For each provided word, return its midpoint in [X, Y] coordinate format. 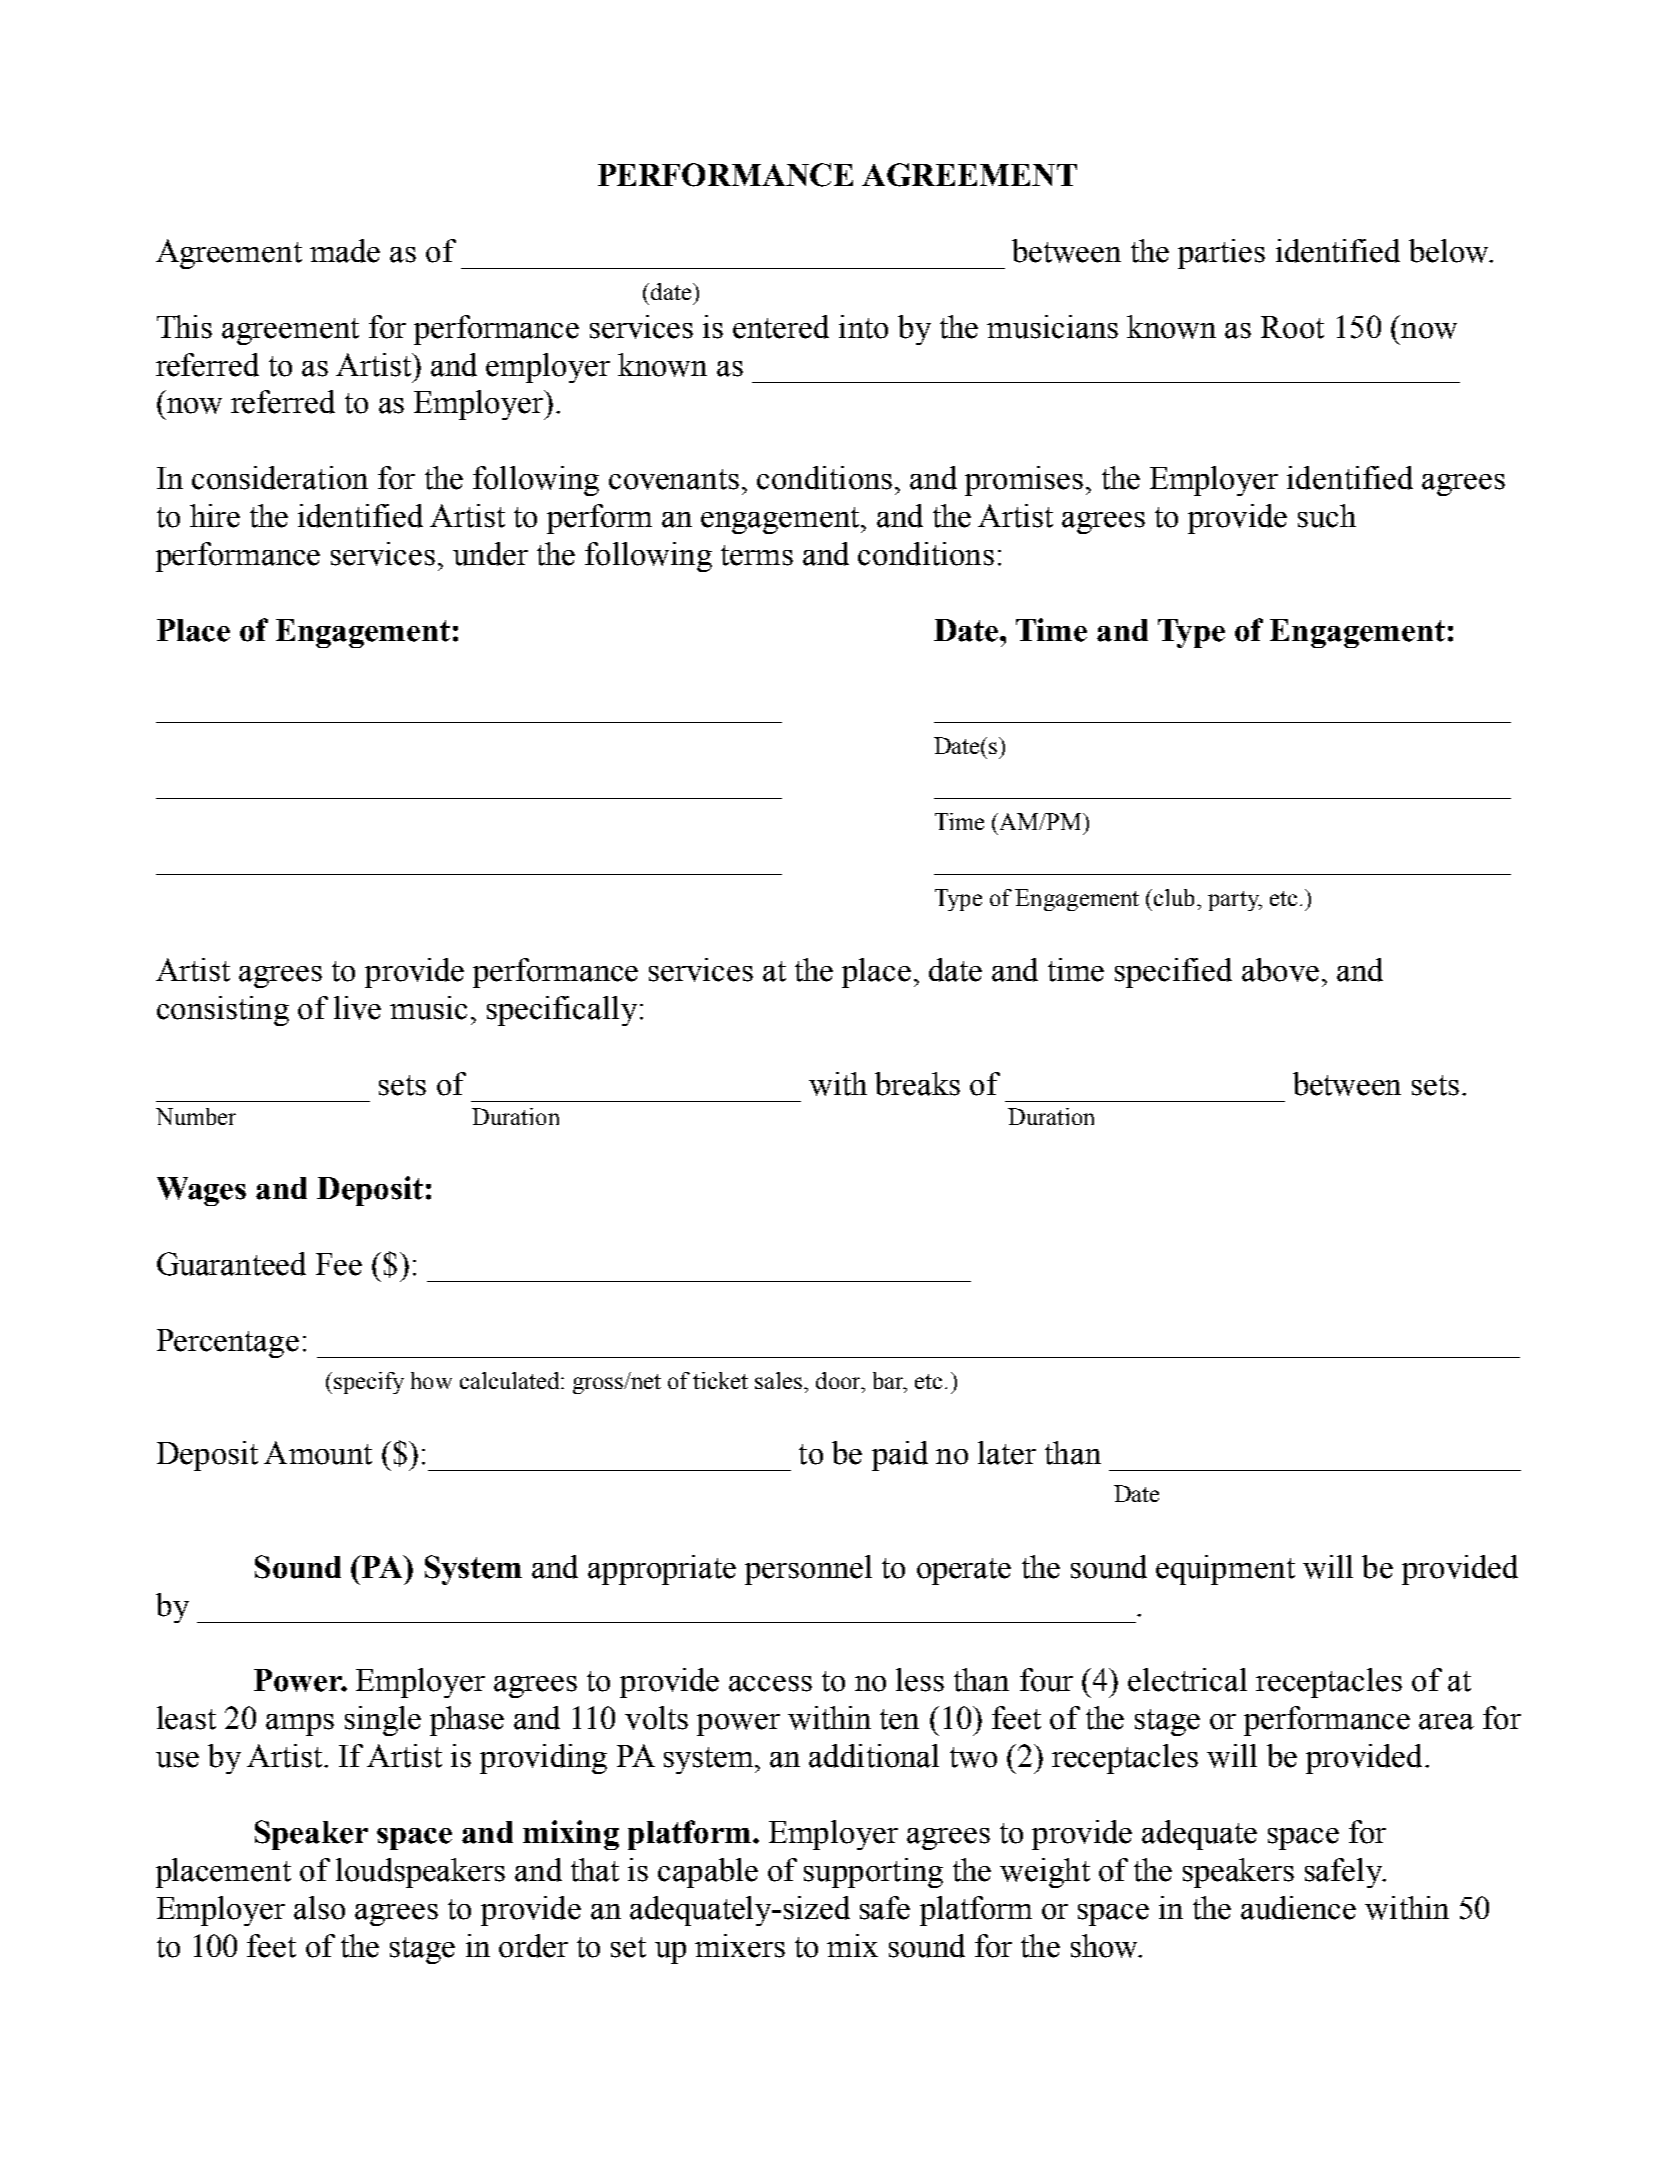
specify [369, 1383]
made [345, 251]
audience [1298, 1908]
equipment [1225, 1570]
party [1234, 901]
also [319, 1908]
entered [781, 327]
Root [1292, 327]
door [839, 1380]
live [357, 1008]
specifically [562, 1011]
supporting [873, 1873]
